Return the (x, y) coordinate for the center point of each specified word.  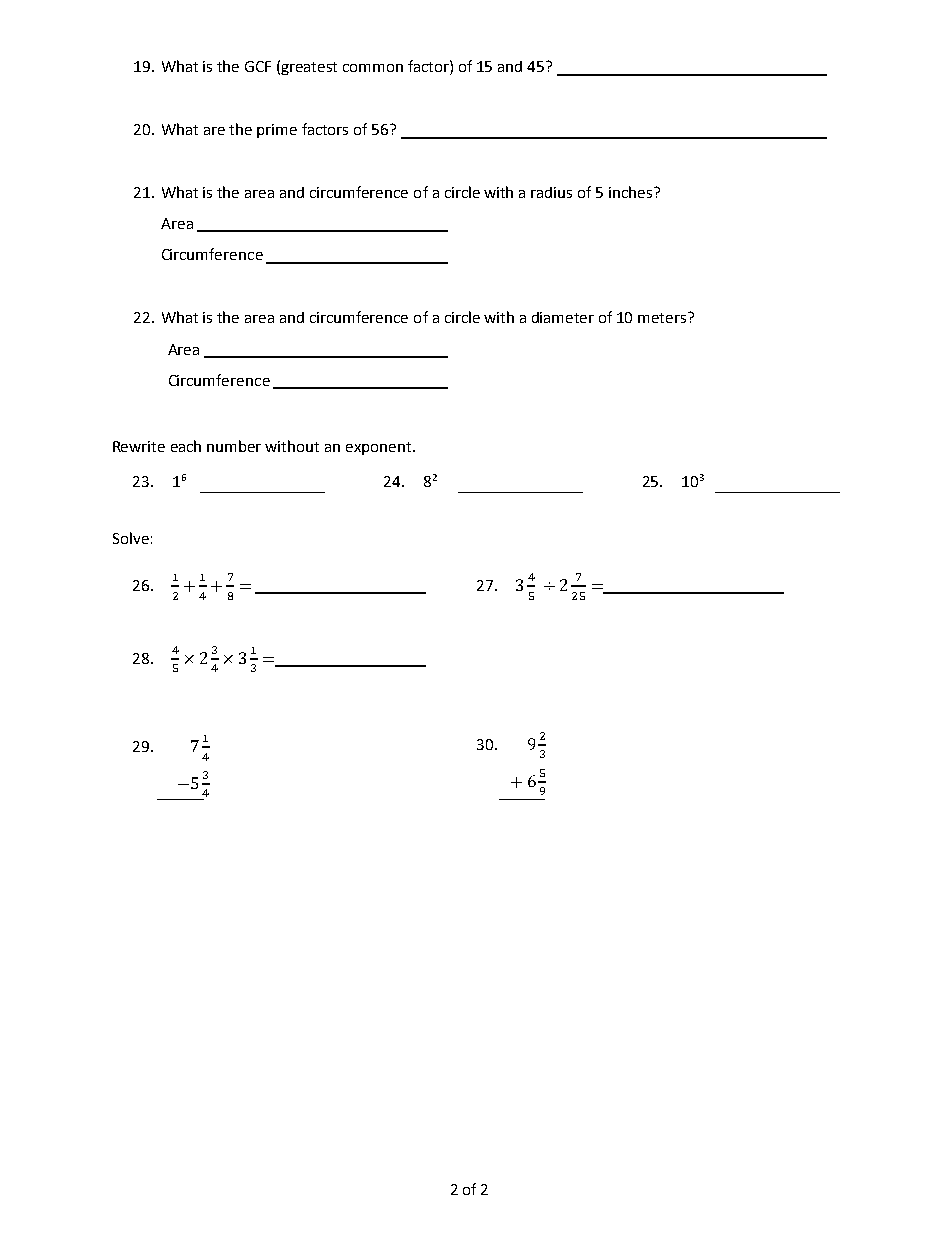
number (234, 446)
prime (277, 131)
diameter (563, 317)
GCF (258, 66)
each (186, 446)
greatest (309, 68)
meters (663, 317)
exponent (380, 448)
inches (632, 192)
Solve (131, 538)
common (373, 68)
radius (551, 192)
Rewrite (139, 446)
